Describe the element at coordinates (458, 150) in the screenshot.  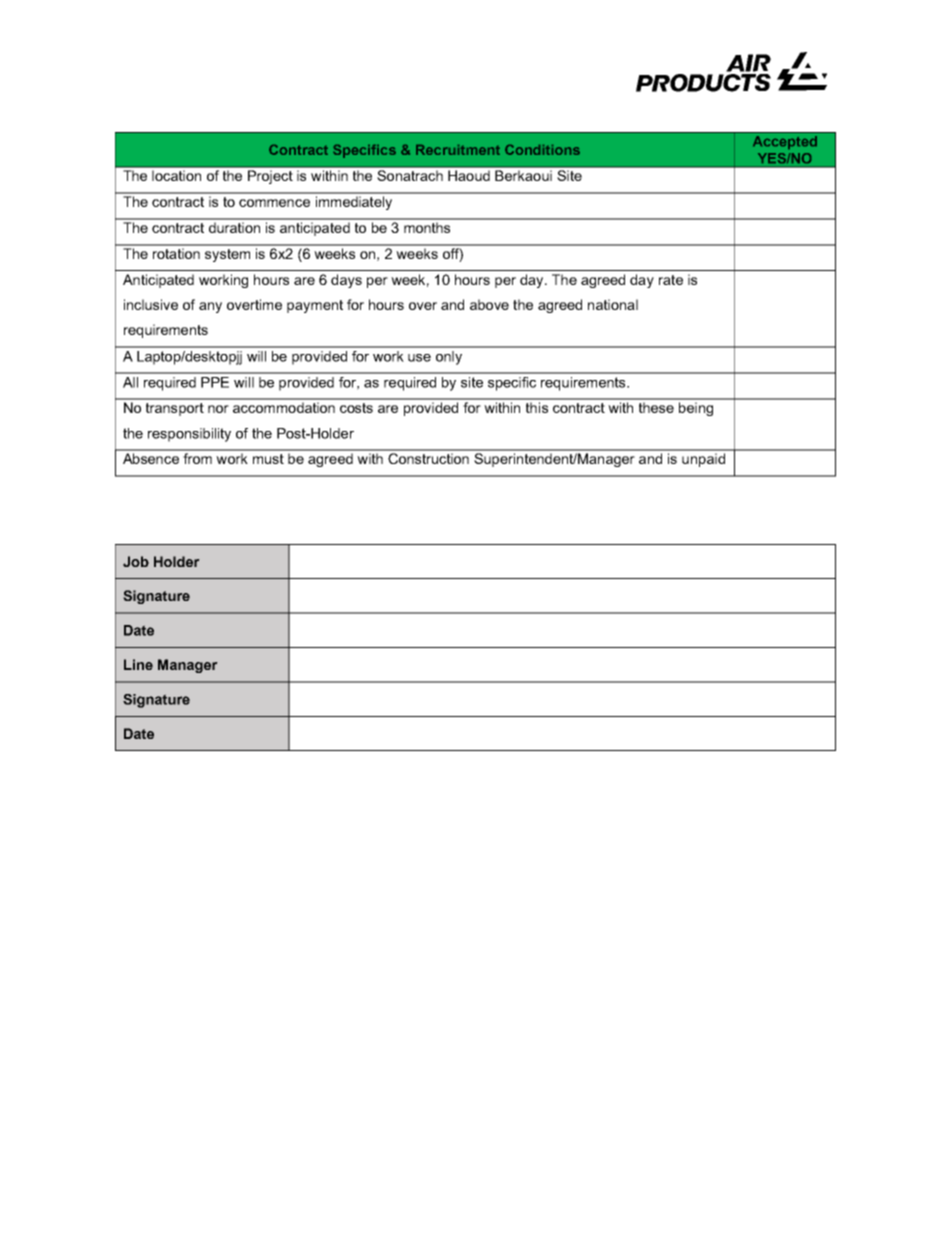
I see `Recruitment` at that location.
